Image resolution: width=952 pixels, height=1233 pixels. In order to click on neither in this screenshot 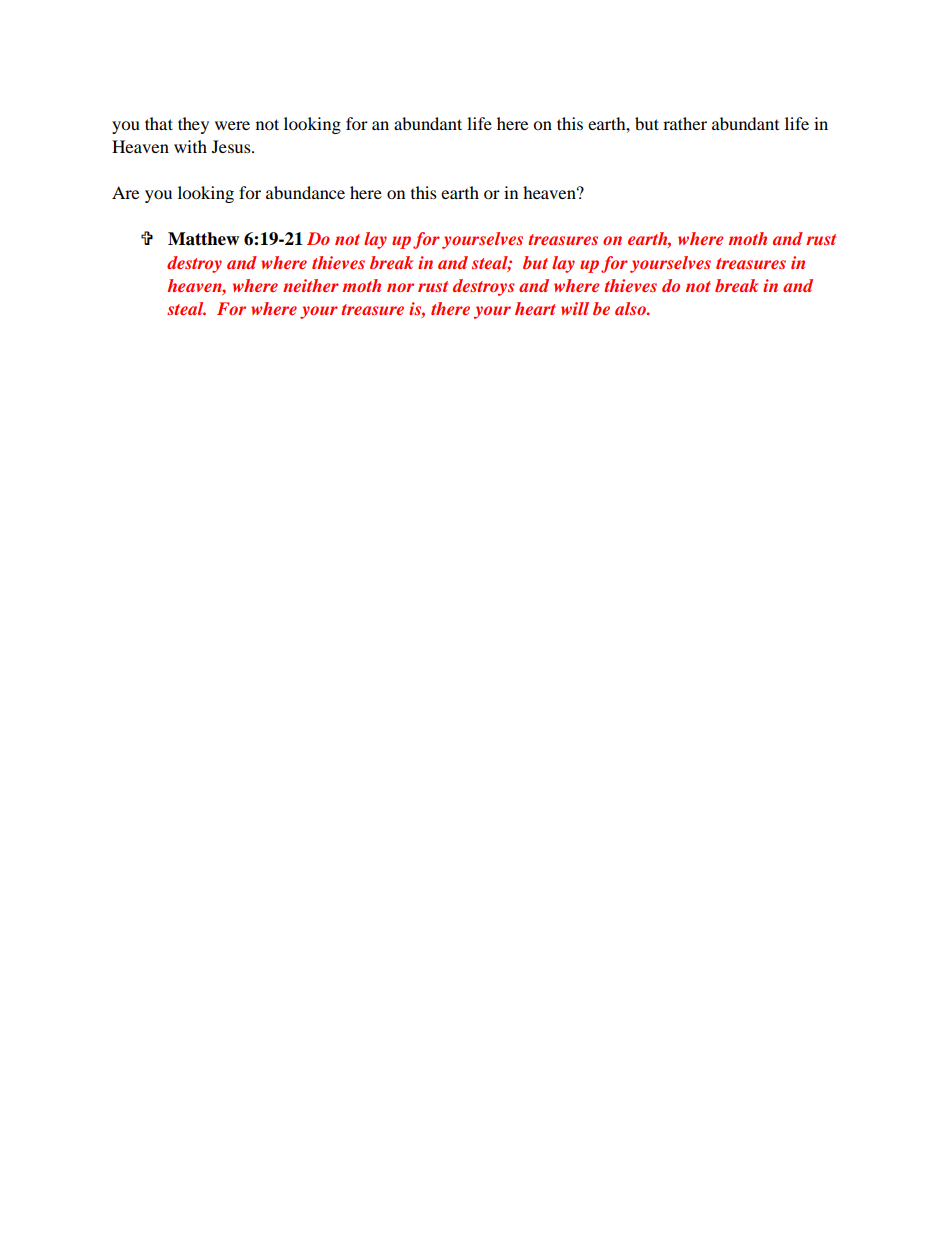, I will do `click(311, 285)`.
